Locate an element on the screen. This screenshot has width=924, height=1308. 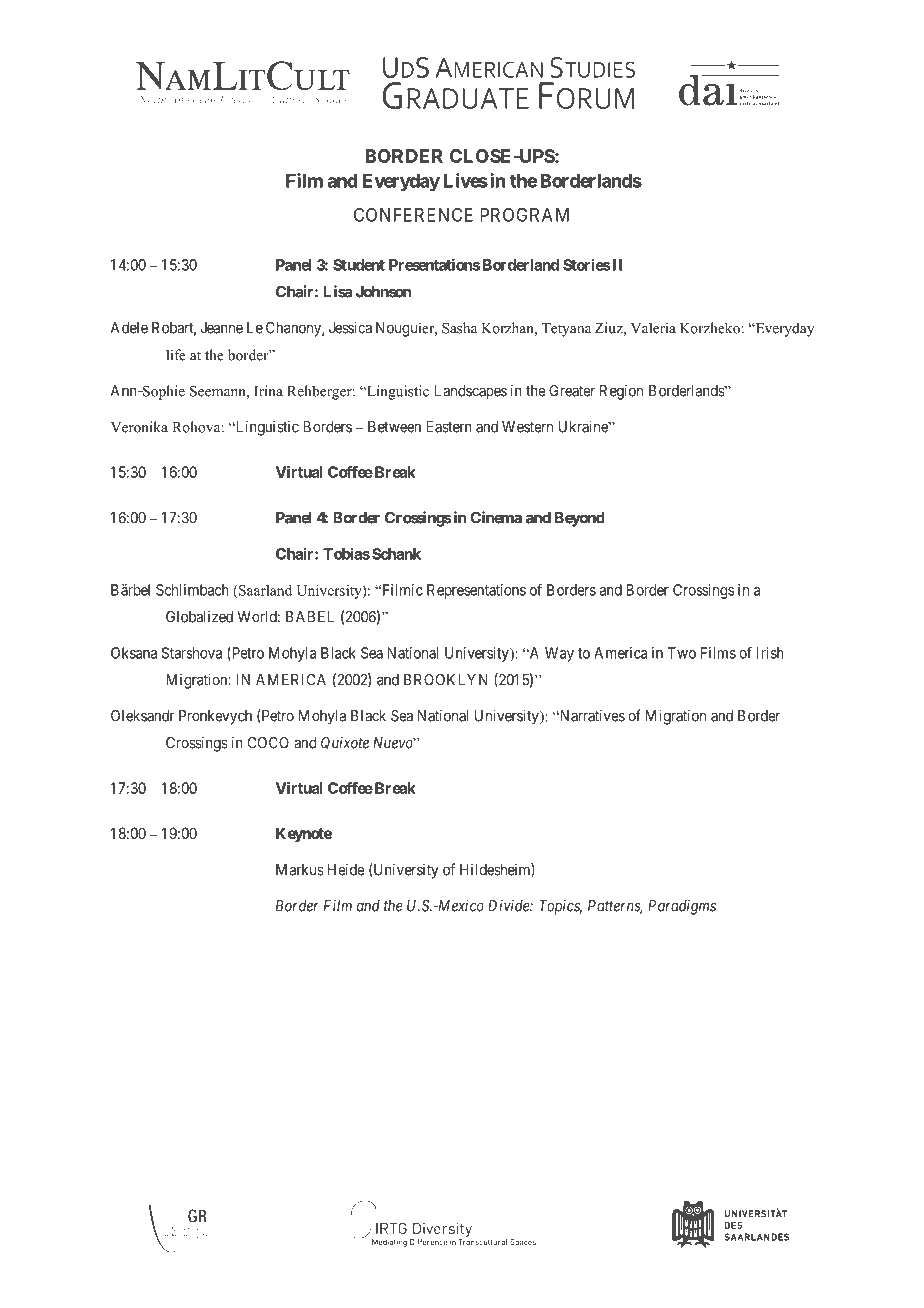
Paradigms is located at coordinates (682, 907).
